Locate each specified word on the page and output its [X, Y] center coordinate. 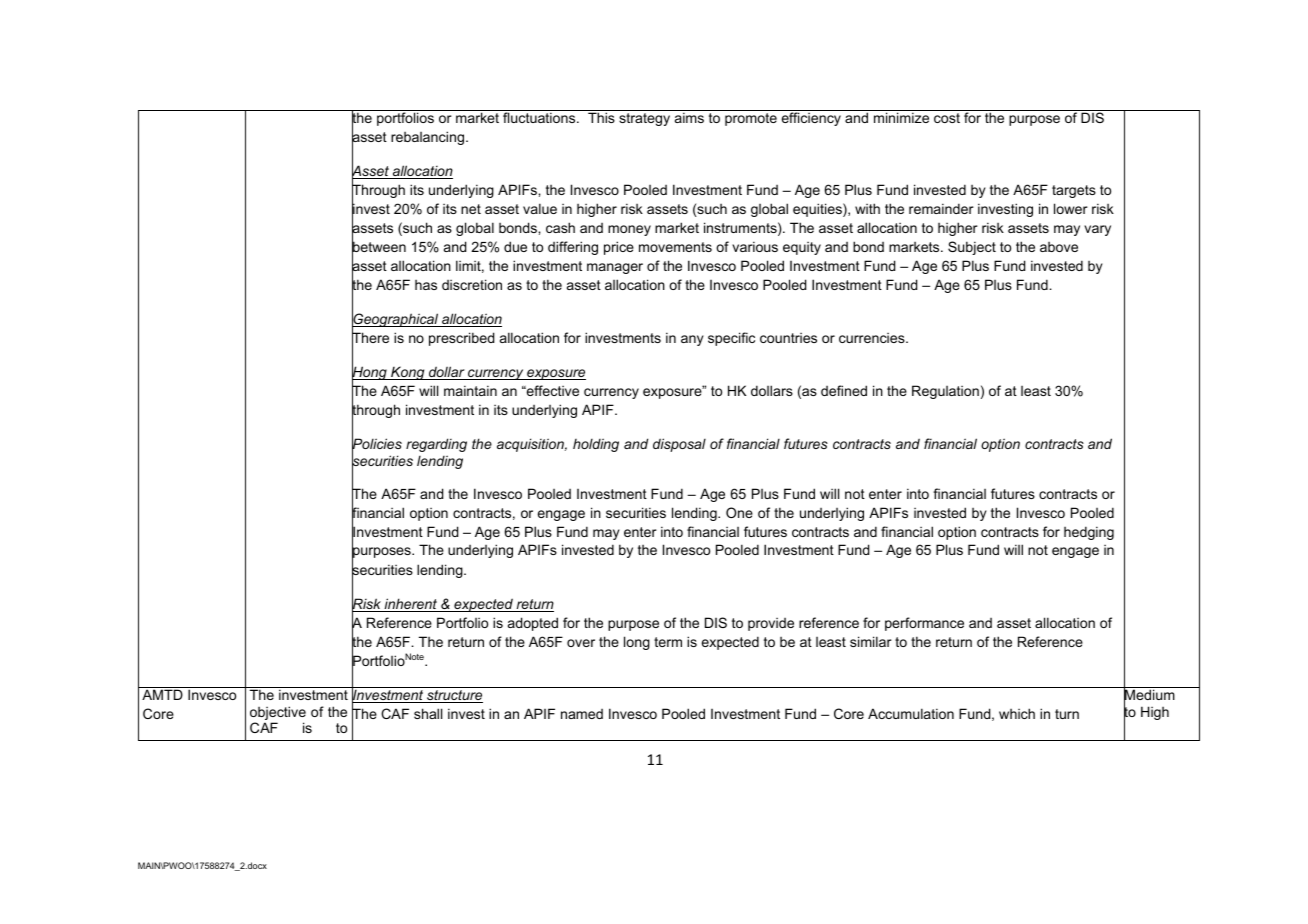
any [692, 340]
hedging [1089, 533]
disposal [679, 445]
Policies [377, 444]
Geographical [396, 320]
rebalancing [429, 138]
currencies [873, 338]
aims [689, 117]
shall [428, 713]
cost [947, 118]
